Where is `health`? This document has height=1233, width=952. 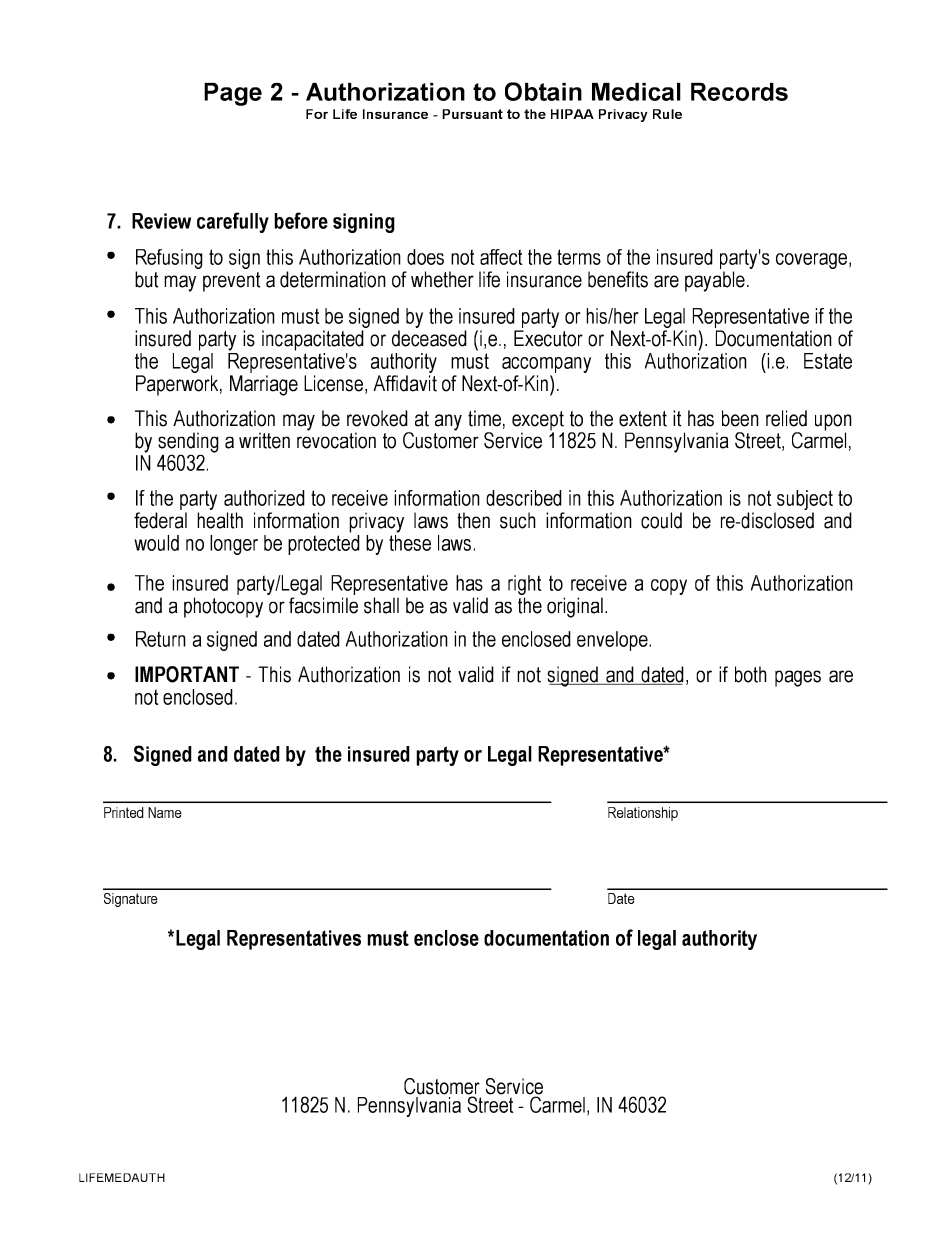
health is located at coordinates (220, 520).
